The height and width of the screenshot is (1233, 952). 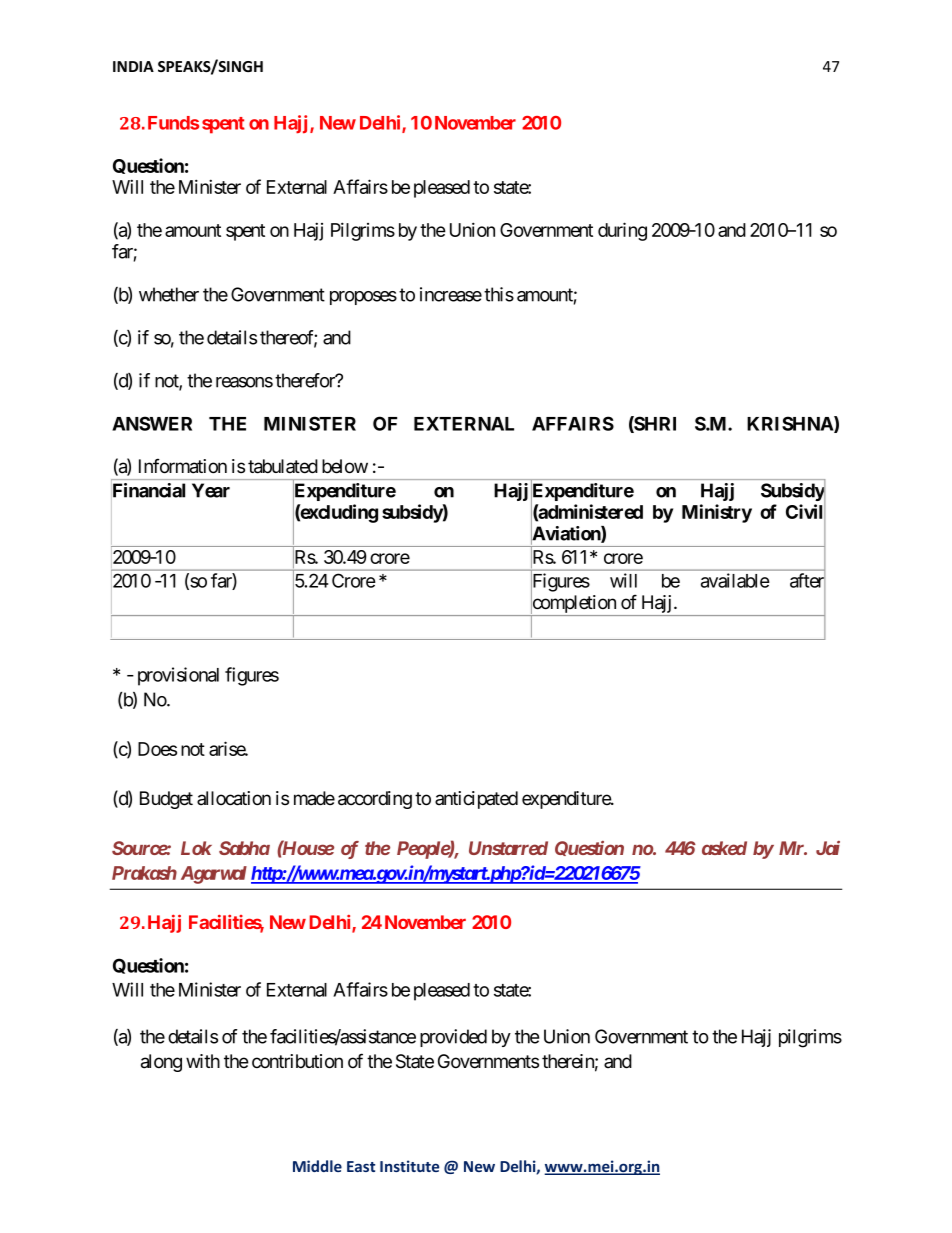 What do you see at coordinates (234, 798) in the screenshot?
I see `allocation` at bounding box center [234, 798].
